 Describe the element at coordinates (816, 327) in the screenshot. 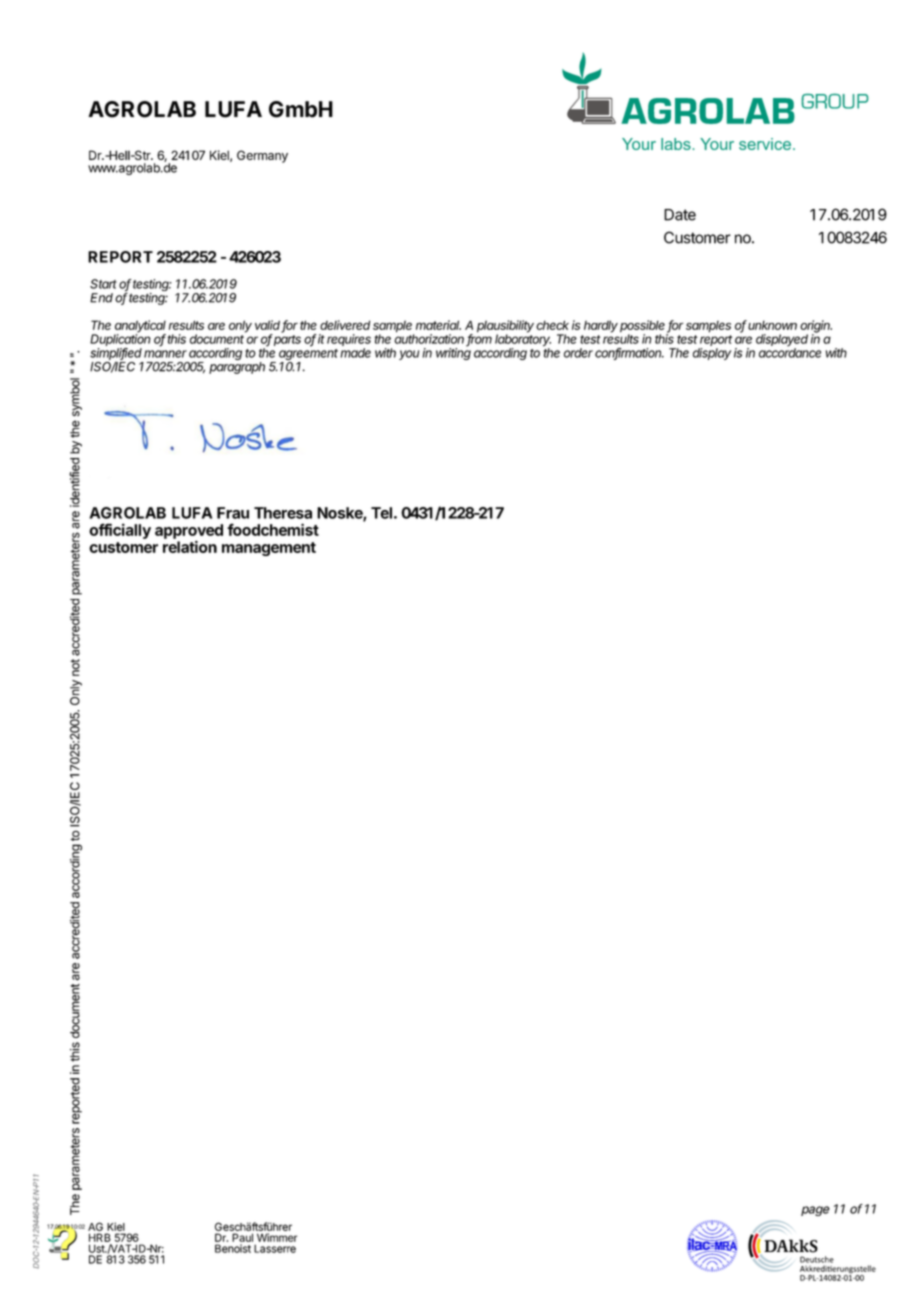

I see `origin` at that location.
